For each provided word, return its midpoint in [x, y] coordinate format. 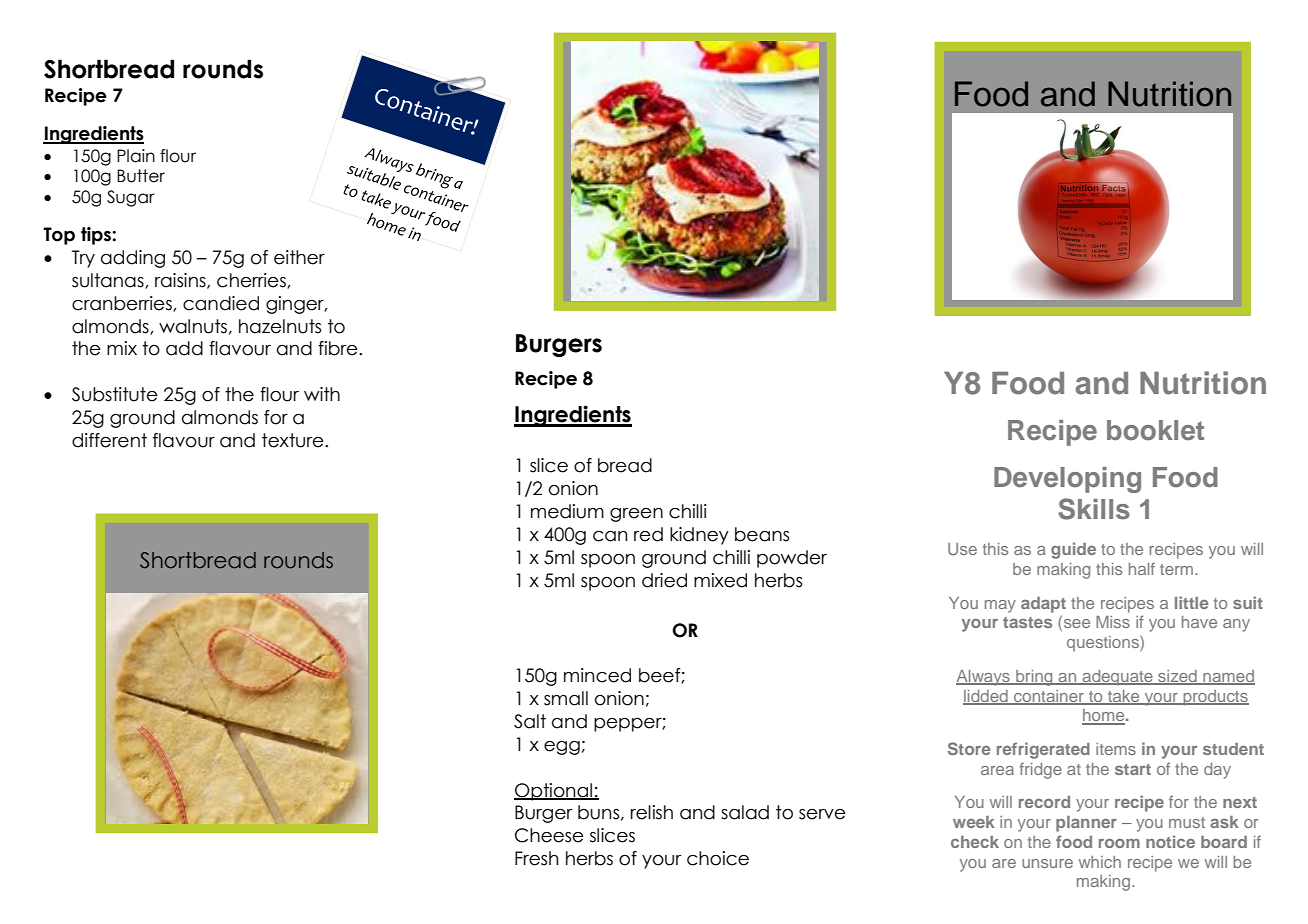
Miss [1113, 622]
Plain [136, 156]
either [299, 257]
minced [597, 675]
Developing [1067, 480]
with [322, 394]
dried [664, 580]
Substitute [115, 394]
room [1119, 843]
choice [718, 858]
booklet [1155, 430]
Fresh [536, 858]
